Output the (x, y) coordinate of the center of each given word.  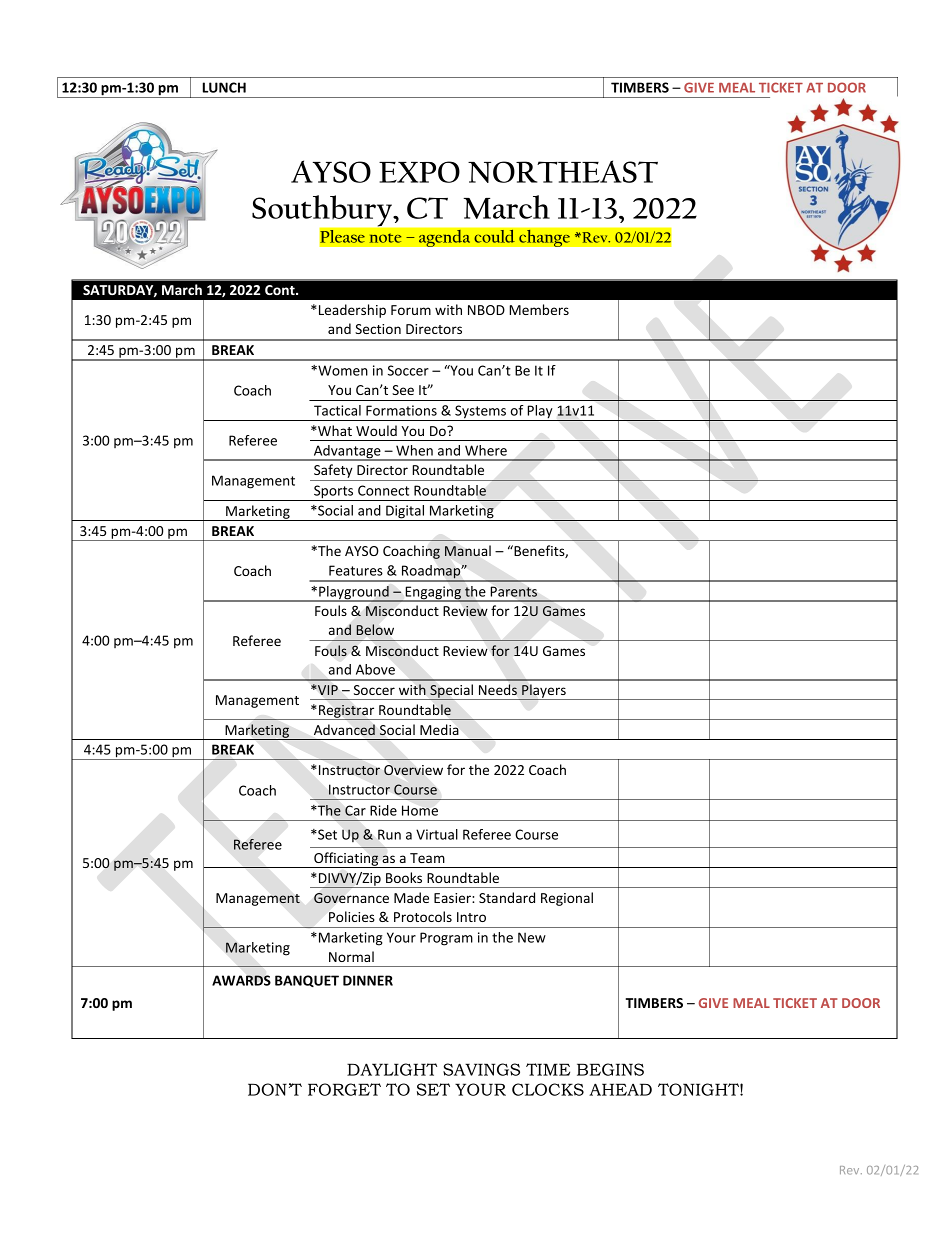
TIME (548, 1069)
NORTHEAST (563, 171)
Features (356, 570)
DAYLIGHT (392, 1069)
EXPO (419, 172)
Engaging (433, 594)
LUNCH (224, 87)
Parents (514, 592)
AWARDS (241, 980)
